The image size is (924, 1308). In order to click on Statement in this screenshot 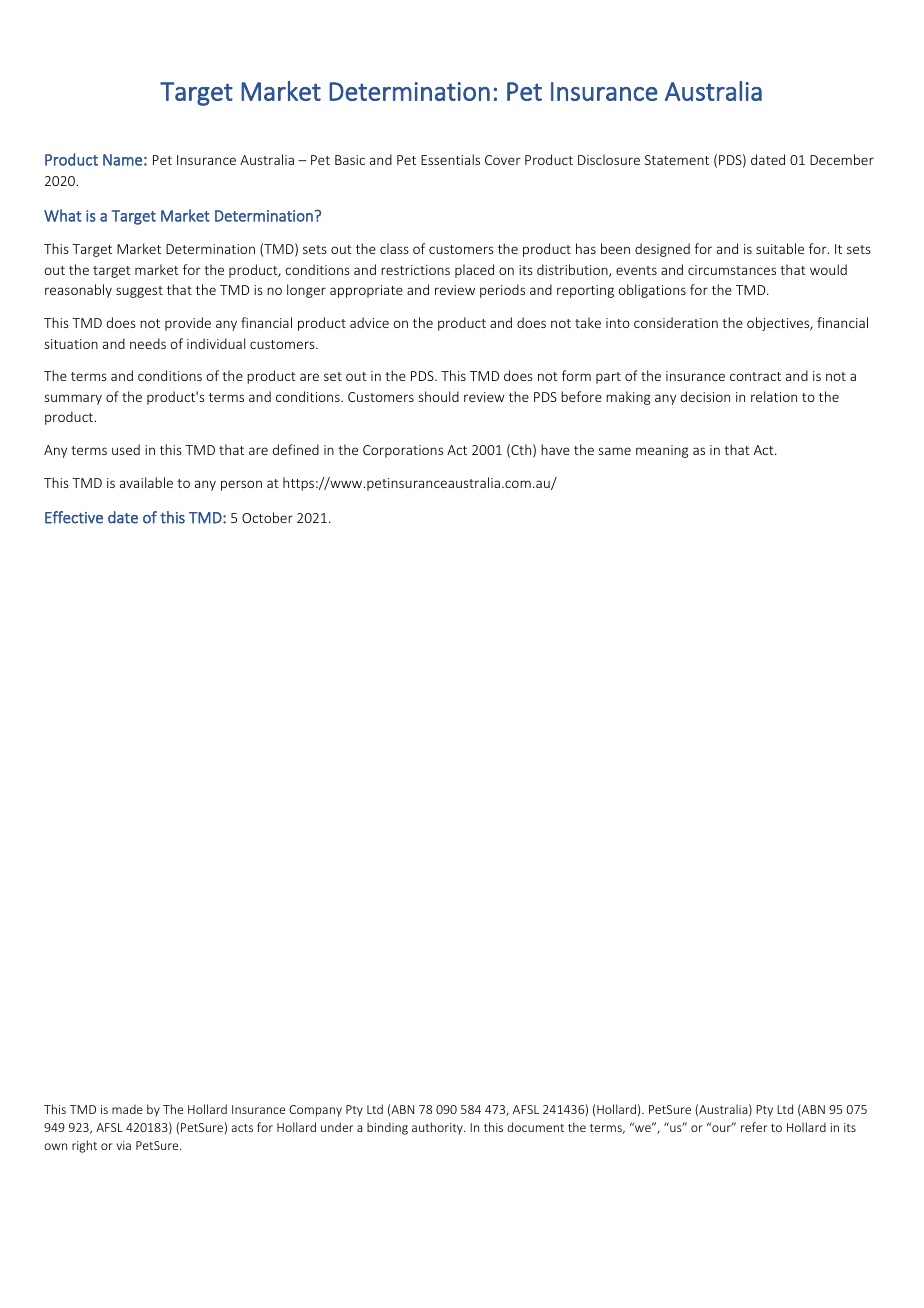, I will do `click(677, 160)`.
